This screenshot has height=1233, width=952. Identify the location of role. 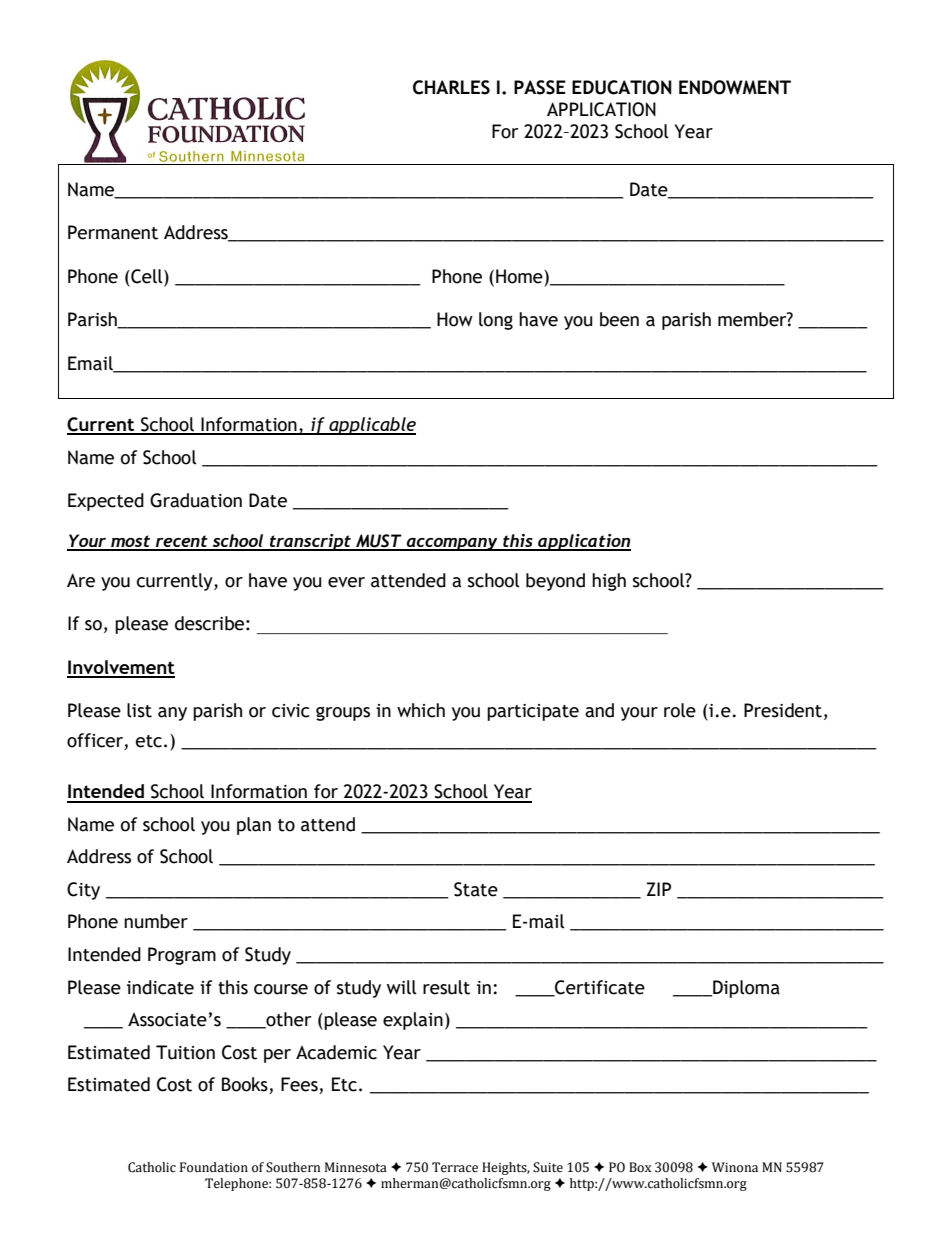
(680, 710).
